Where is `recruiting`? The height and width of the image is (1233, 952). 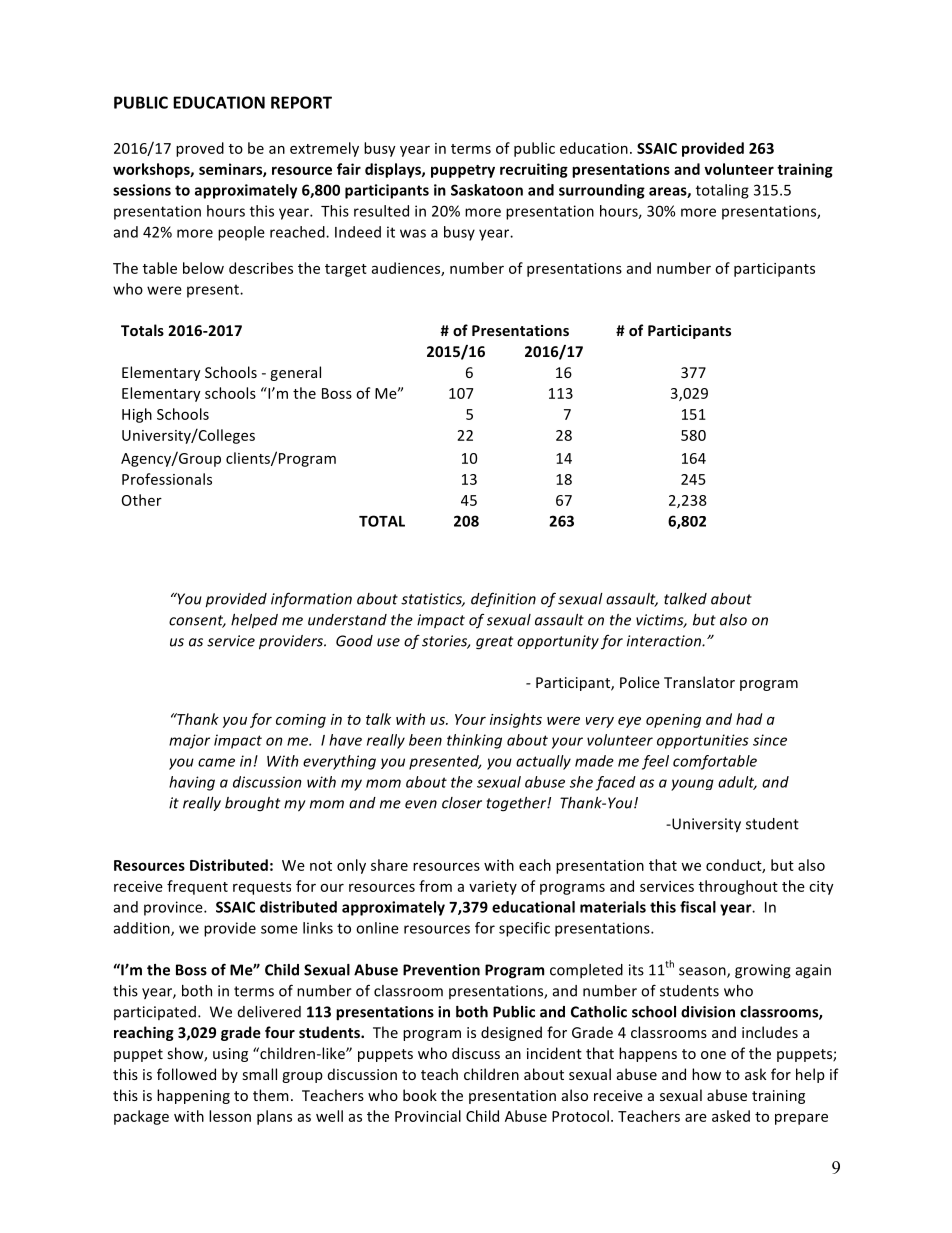
recruiting is located at coordinates (534, 170).
